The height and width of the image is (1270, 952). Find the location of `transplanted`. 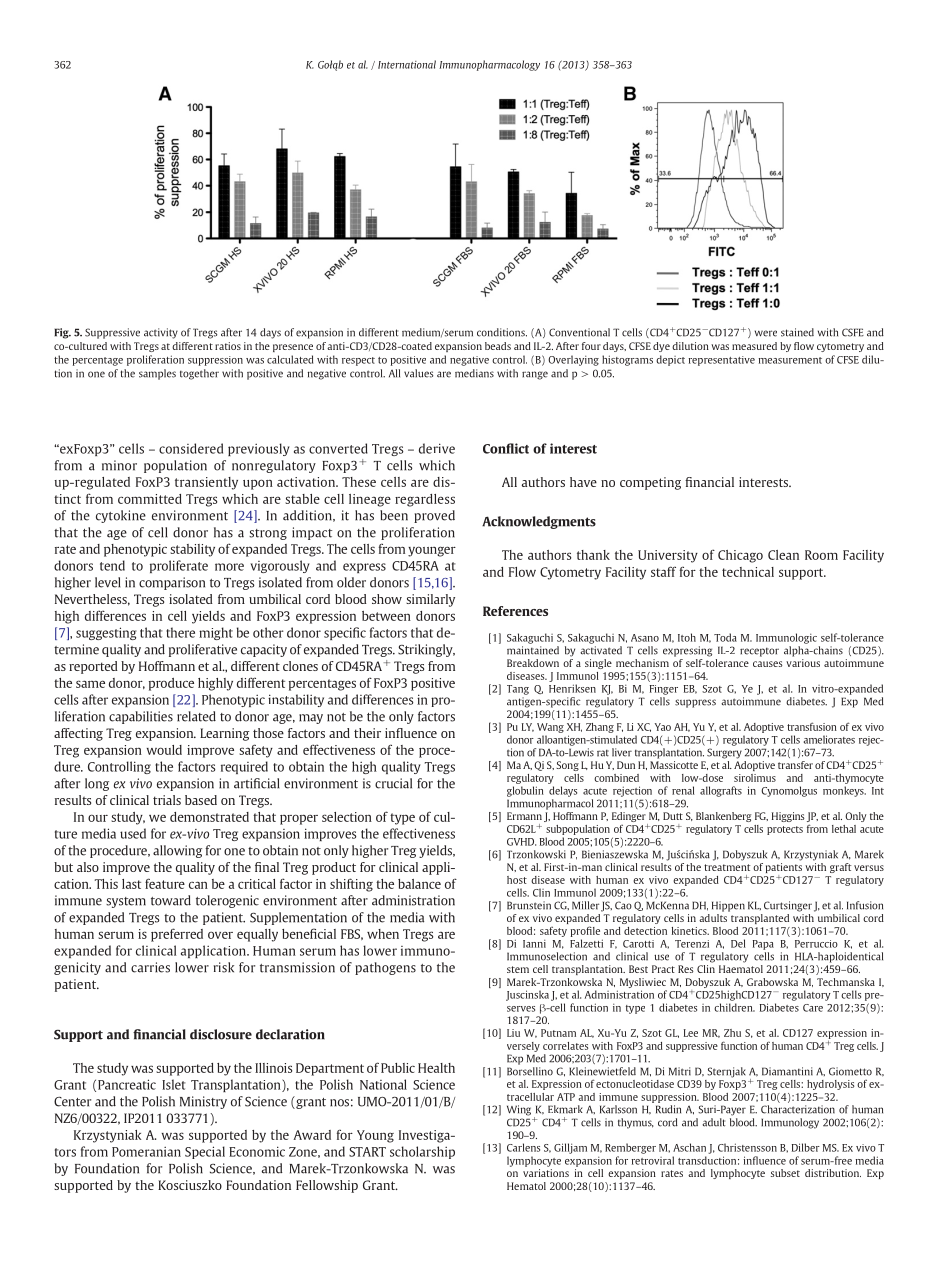

transplanted is located at coordinates (760, 919).
